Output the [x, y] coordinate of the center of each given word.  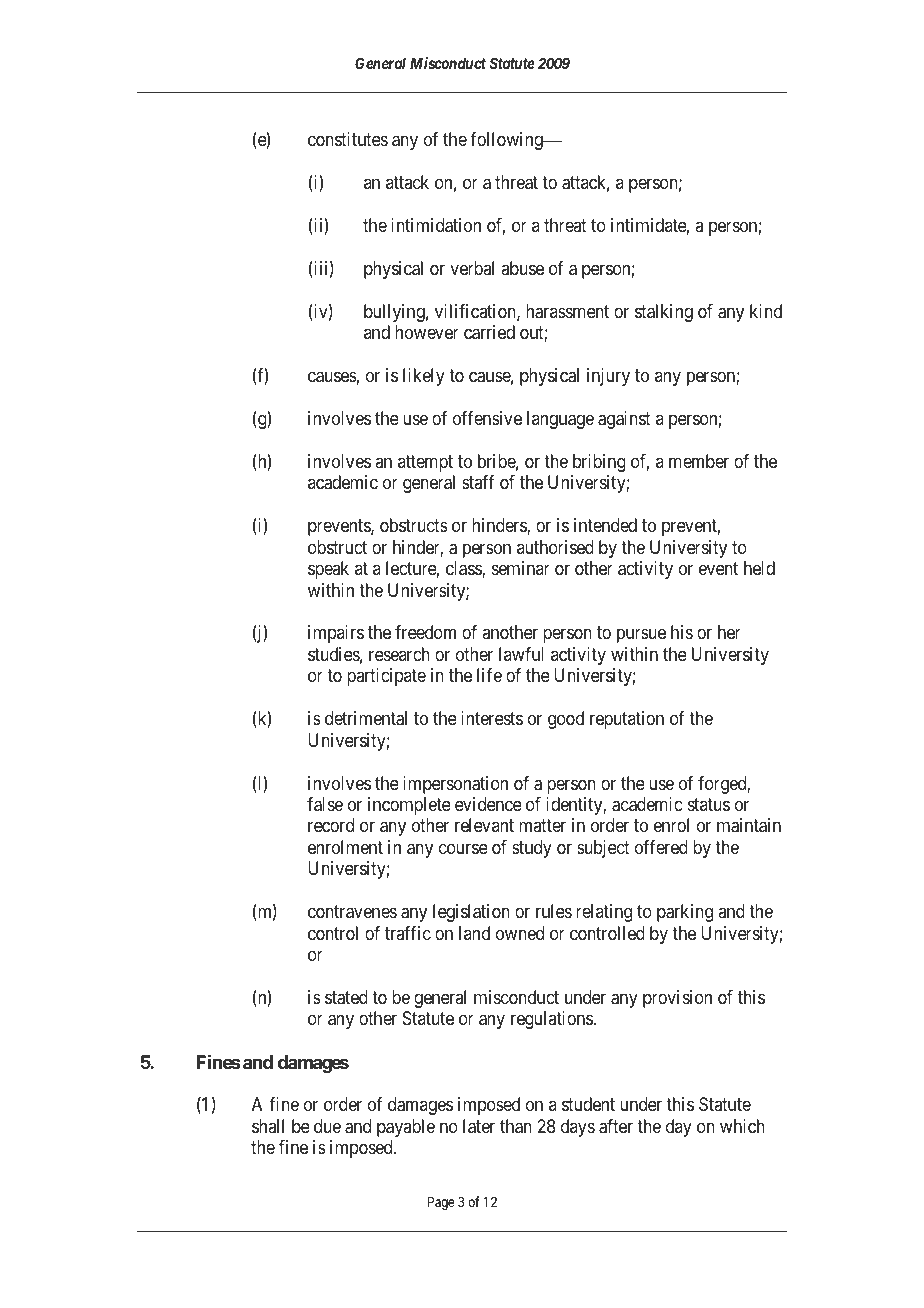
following [507, 141]
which [742, 1126]
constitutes [348, 139]
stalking [664, 313]
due [327, 1126]
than [516, 1126]
